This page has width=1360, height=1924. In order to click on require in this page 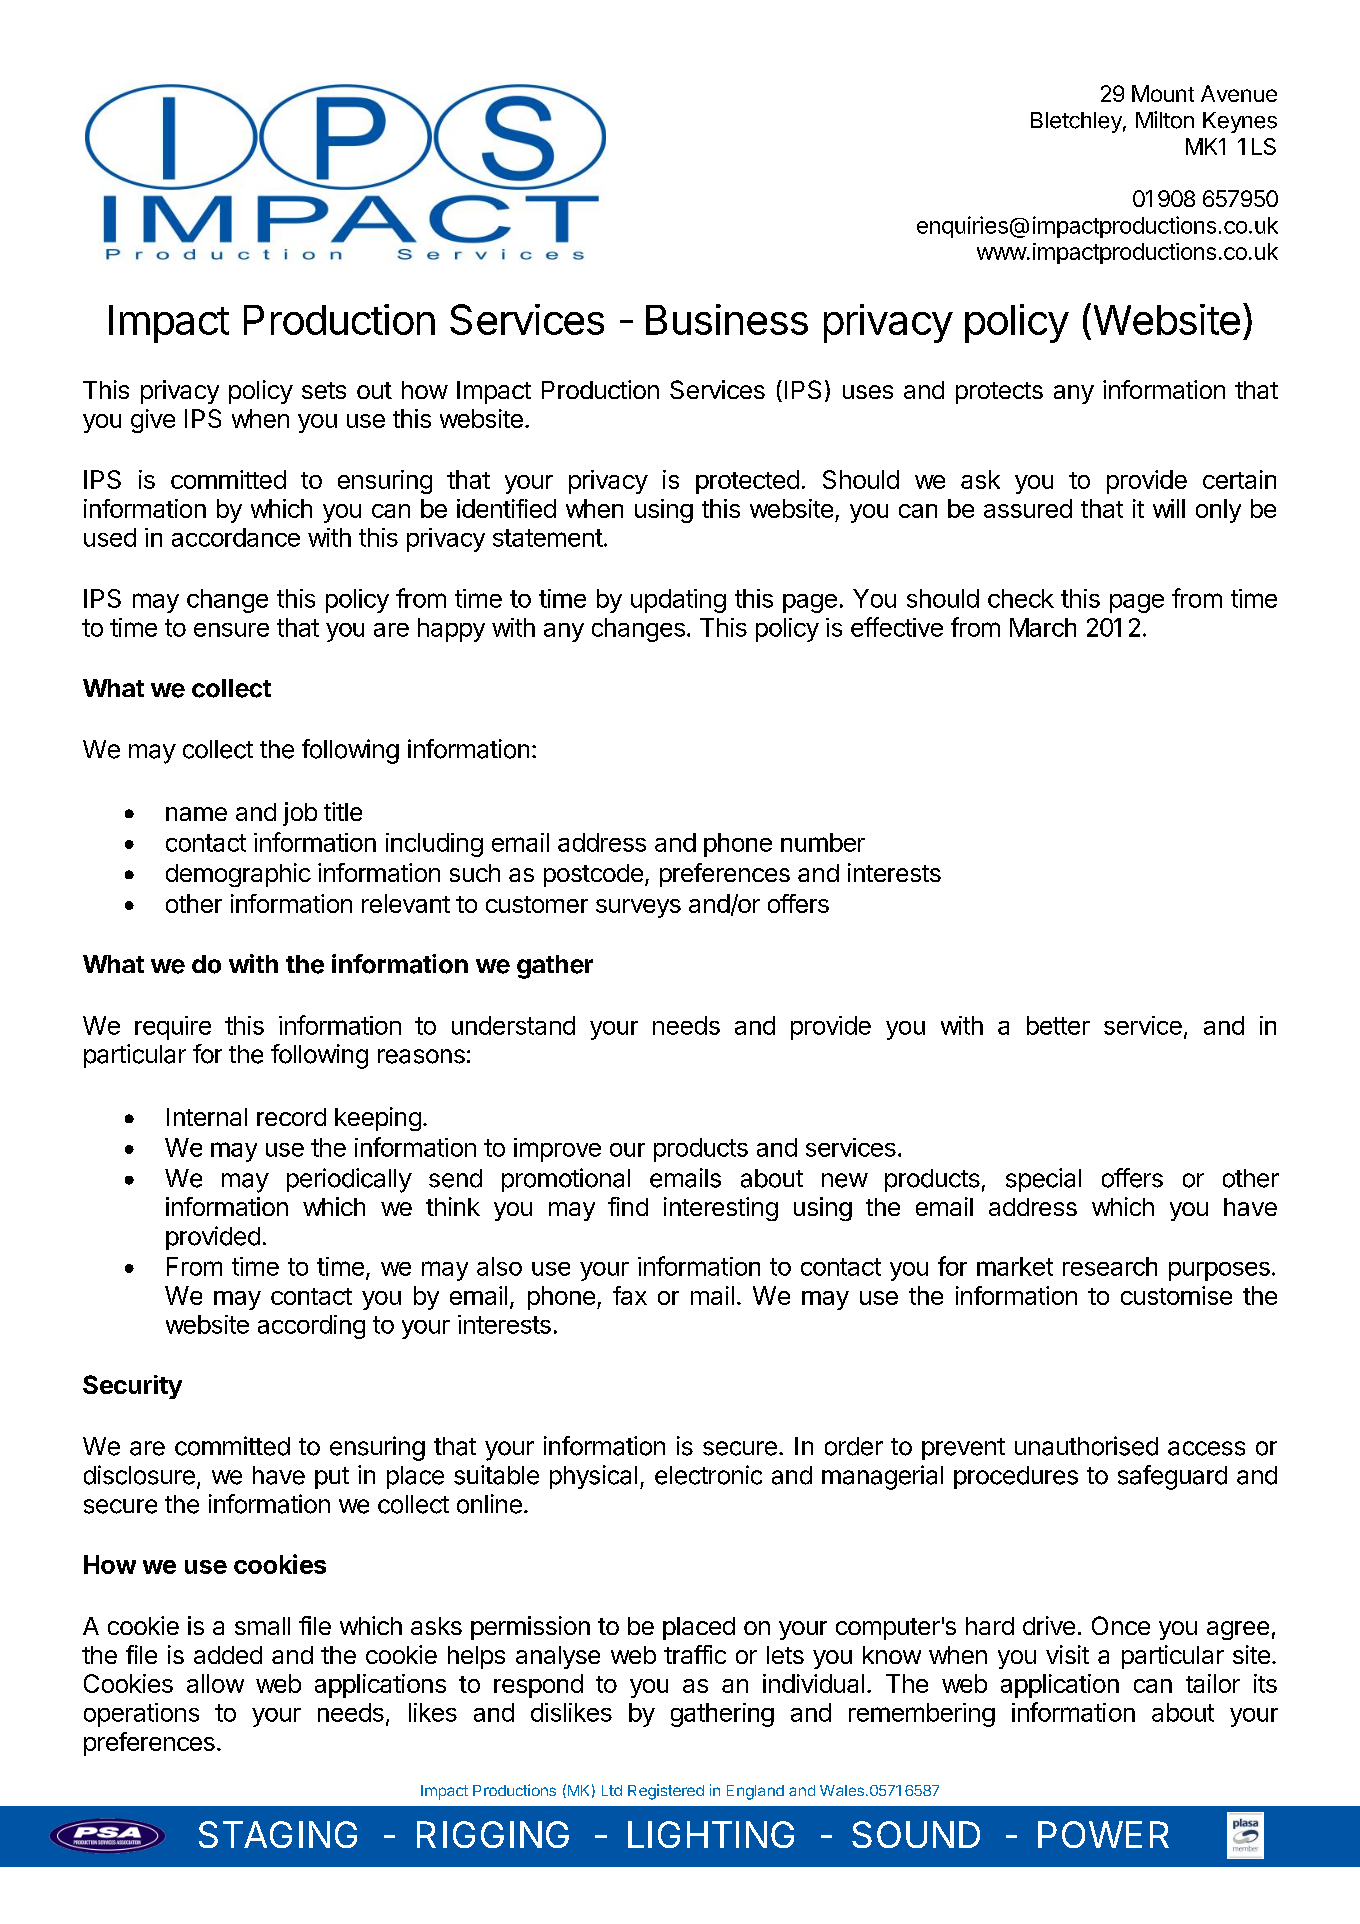, I will do `click(173, 1028)`.
